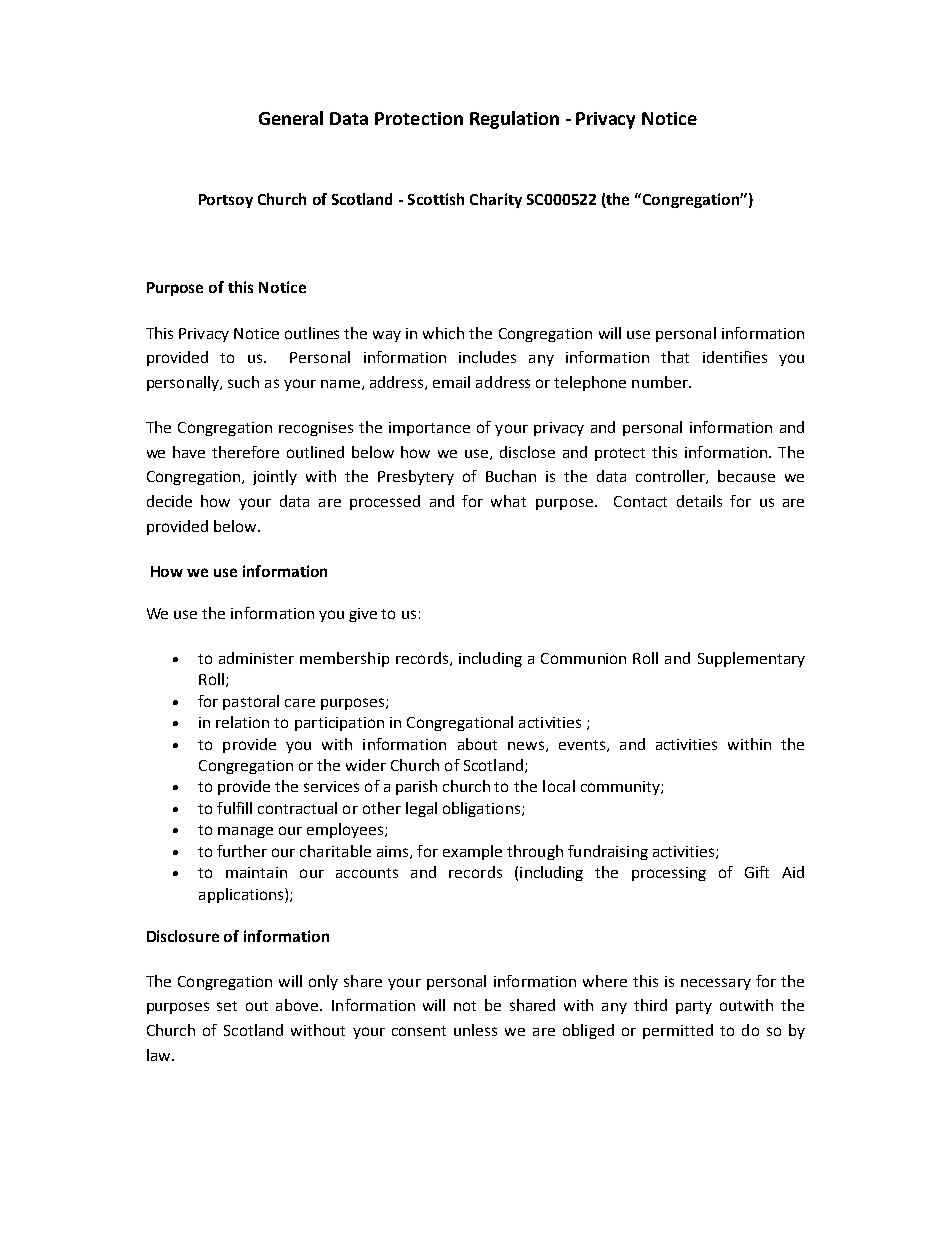 This document has height=1233, width=952. What do you see at coordinates (496, 200) in the document?
I see `Charity` at bounding box center [496, 200].
